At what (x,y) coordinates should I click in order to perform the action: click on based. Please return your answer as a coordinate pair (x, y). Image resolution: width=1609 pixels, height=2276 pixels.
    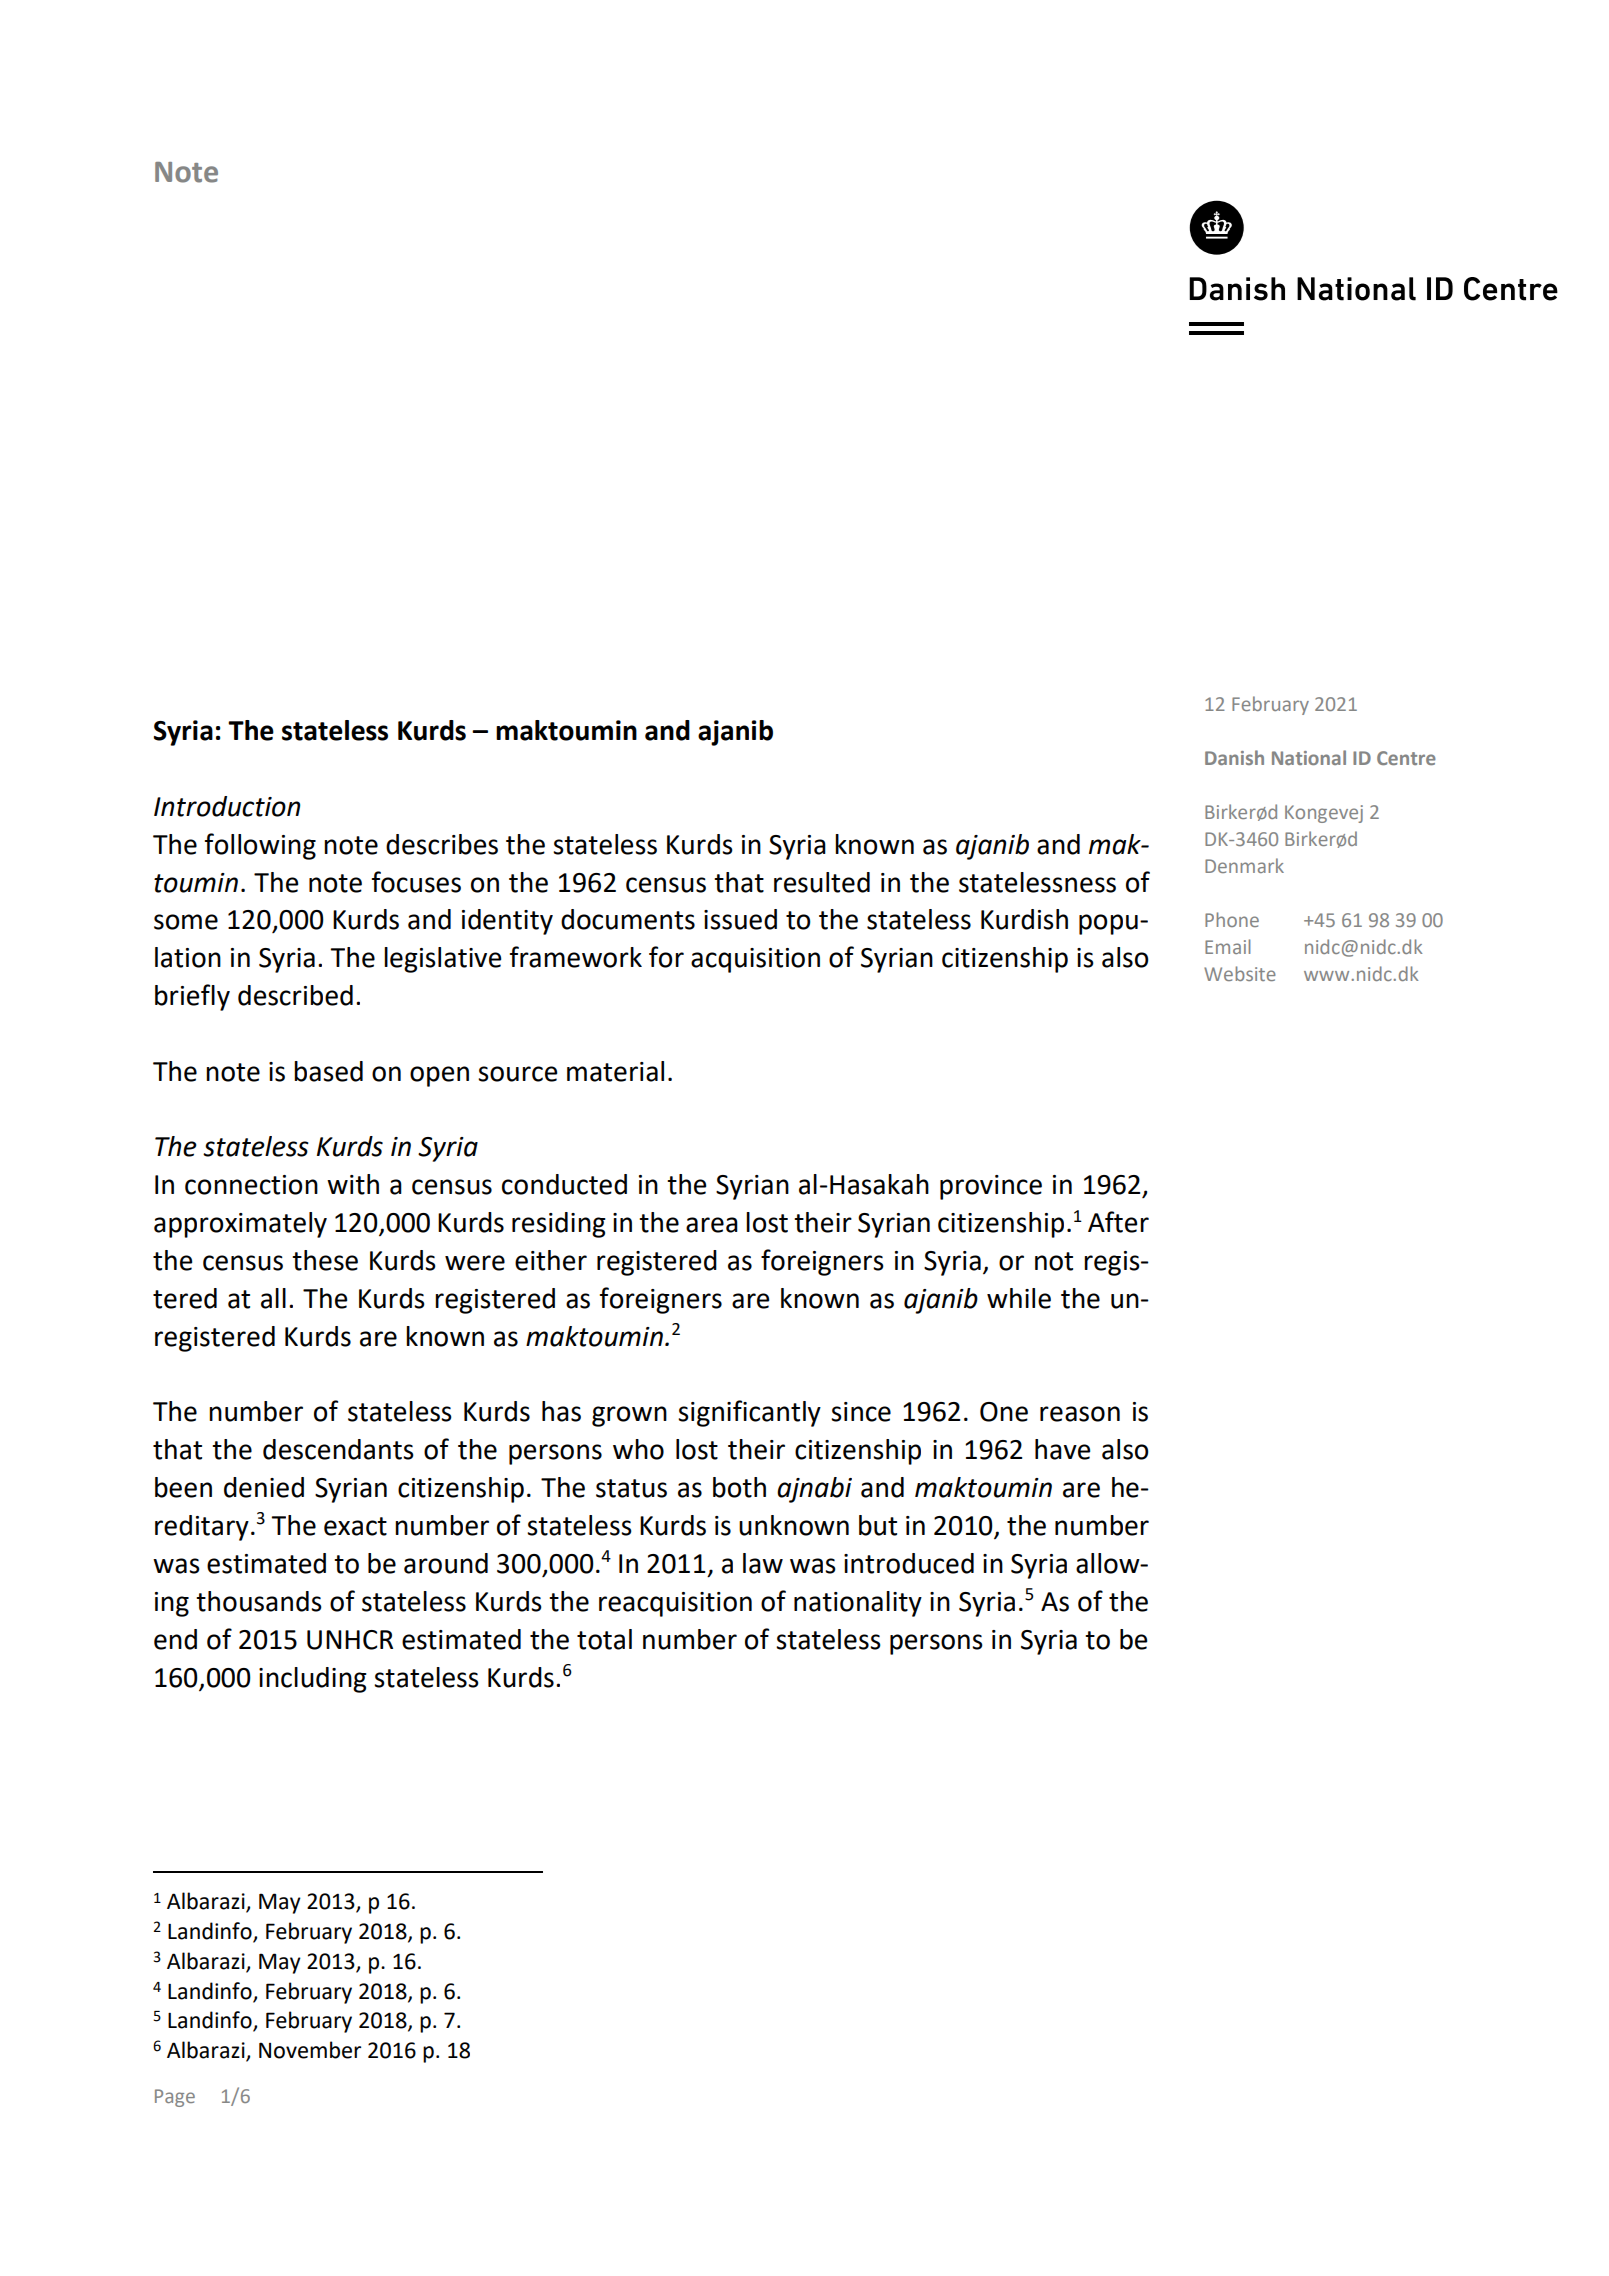
    Looking at the image, I should click on (328, 1071).
